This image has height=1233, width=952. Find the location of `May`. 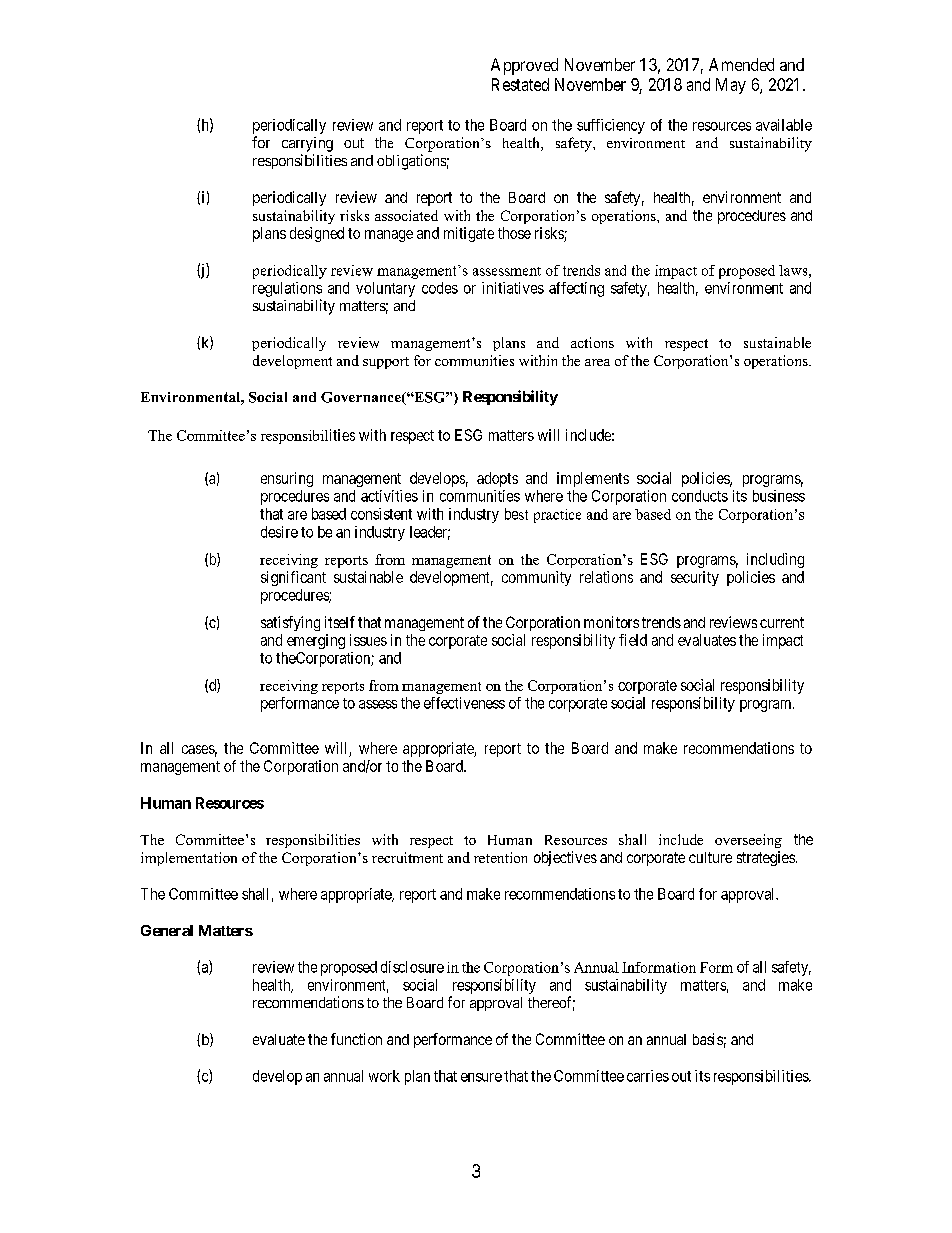

May is located at coordinates (731, 86).
